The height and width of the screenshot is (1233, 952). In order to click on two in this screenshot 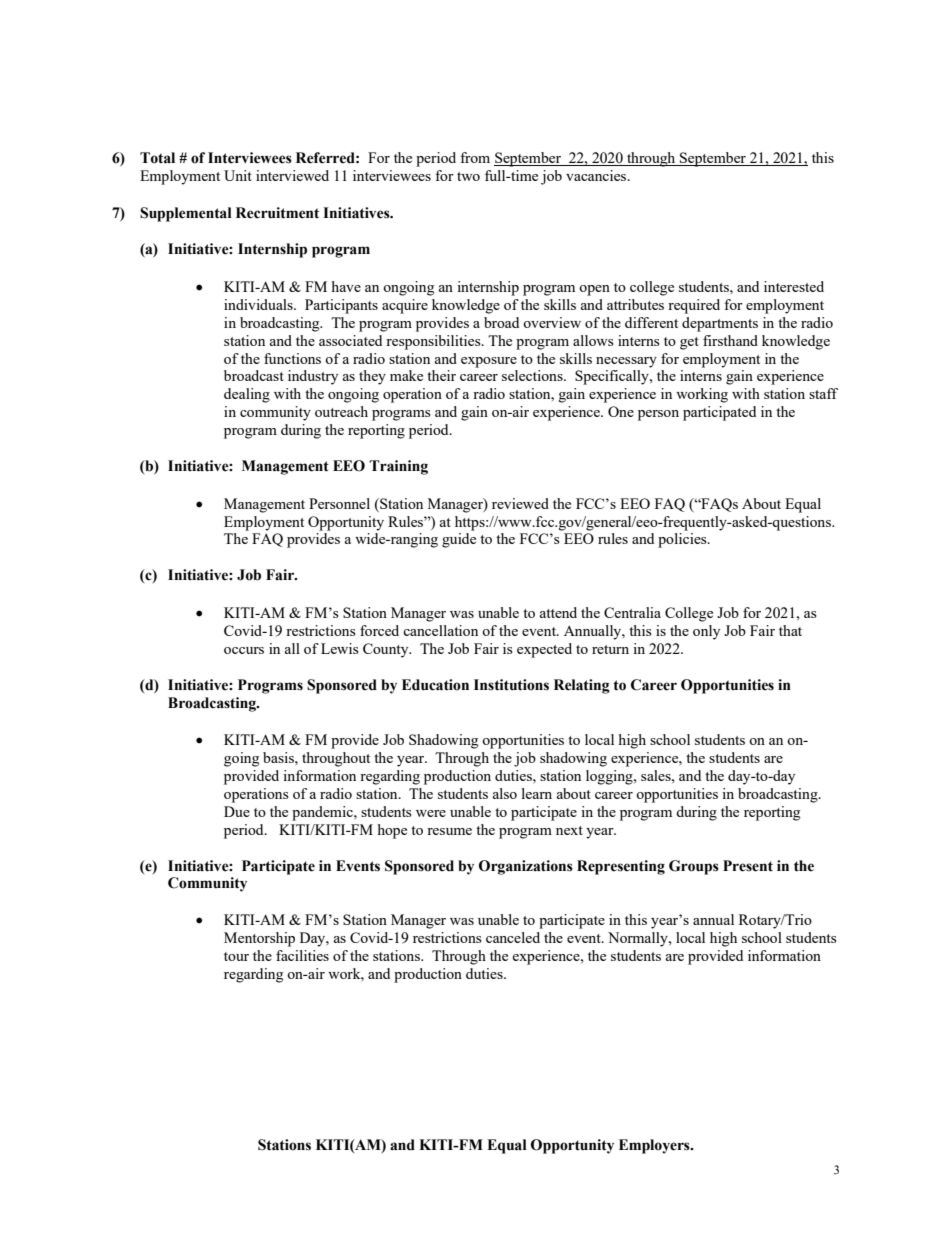, I will do `click(468, 176)`.
